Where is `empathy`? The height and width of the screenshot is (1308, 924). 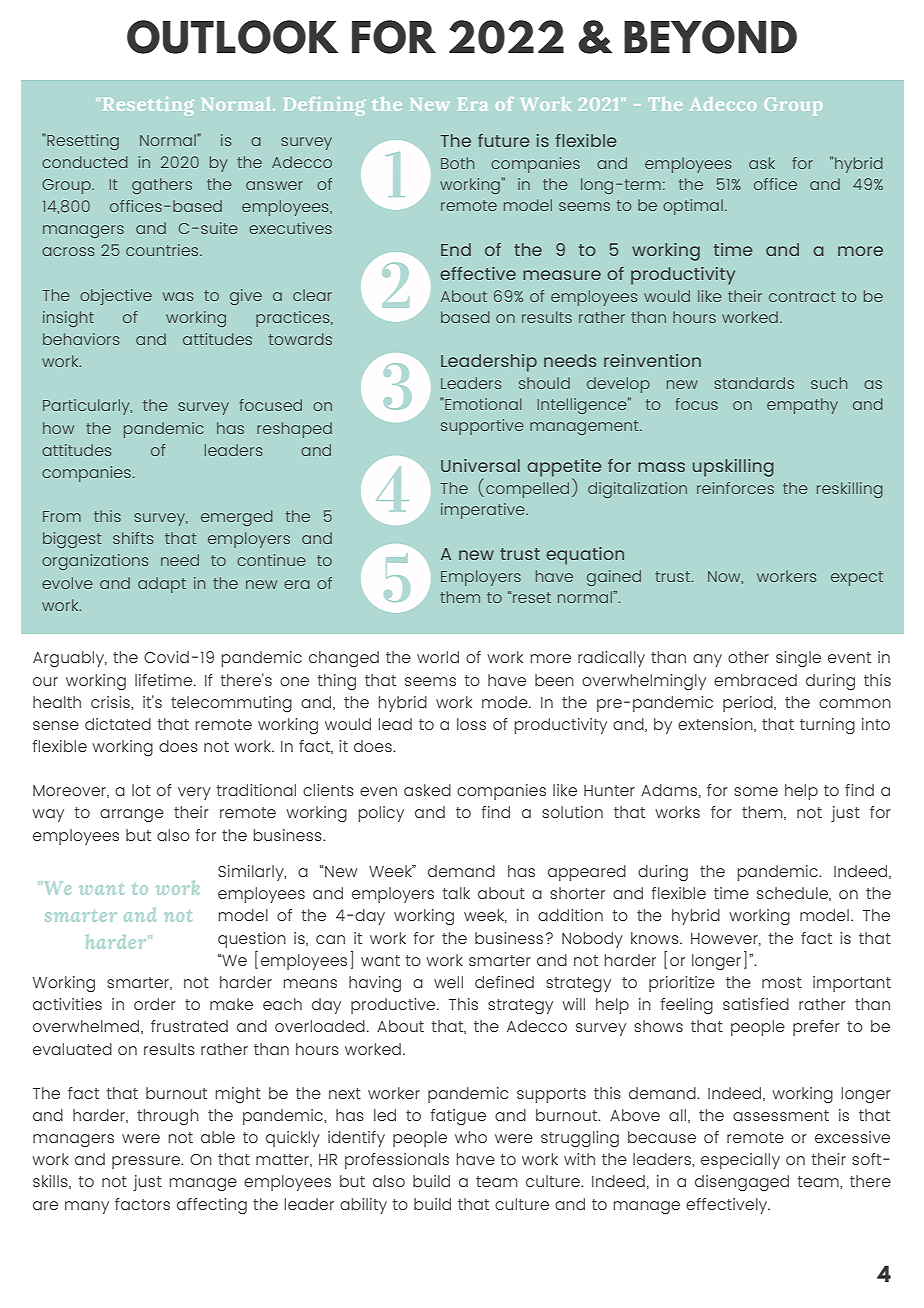 empathy is located at coordinates (802, 406).
